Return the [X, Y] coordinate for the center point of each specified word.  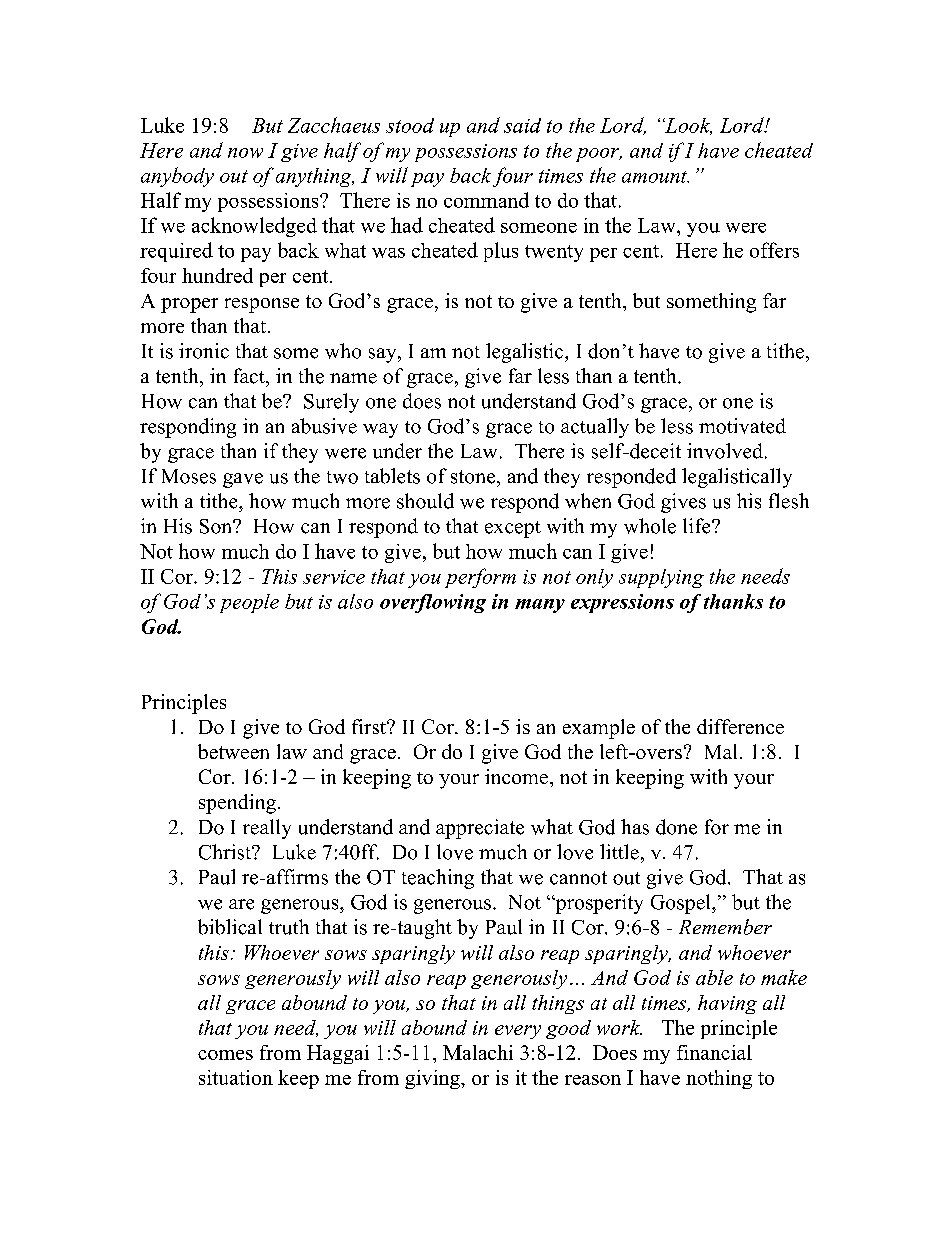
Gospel [682, 904]
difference [740, 726]
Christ [226, 852]
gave [243, 480]
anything [315, 177]
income [516, 776]
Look [687, 126]
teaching [438, 879]
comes [225, 1055]
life [698, 526]
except [513, 529]
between [233, 751]
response [262, 305]
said [522, 125]
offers [774, 250]
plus [501, 252]
